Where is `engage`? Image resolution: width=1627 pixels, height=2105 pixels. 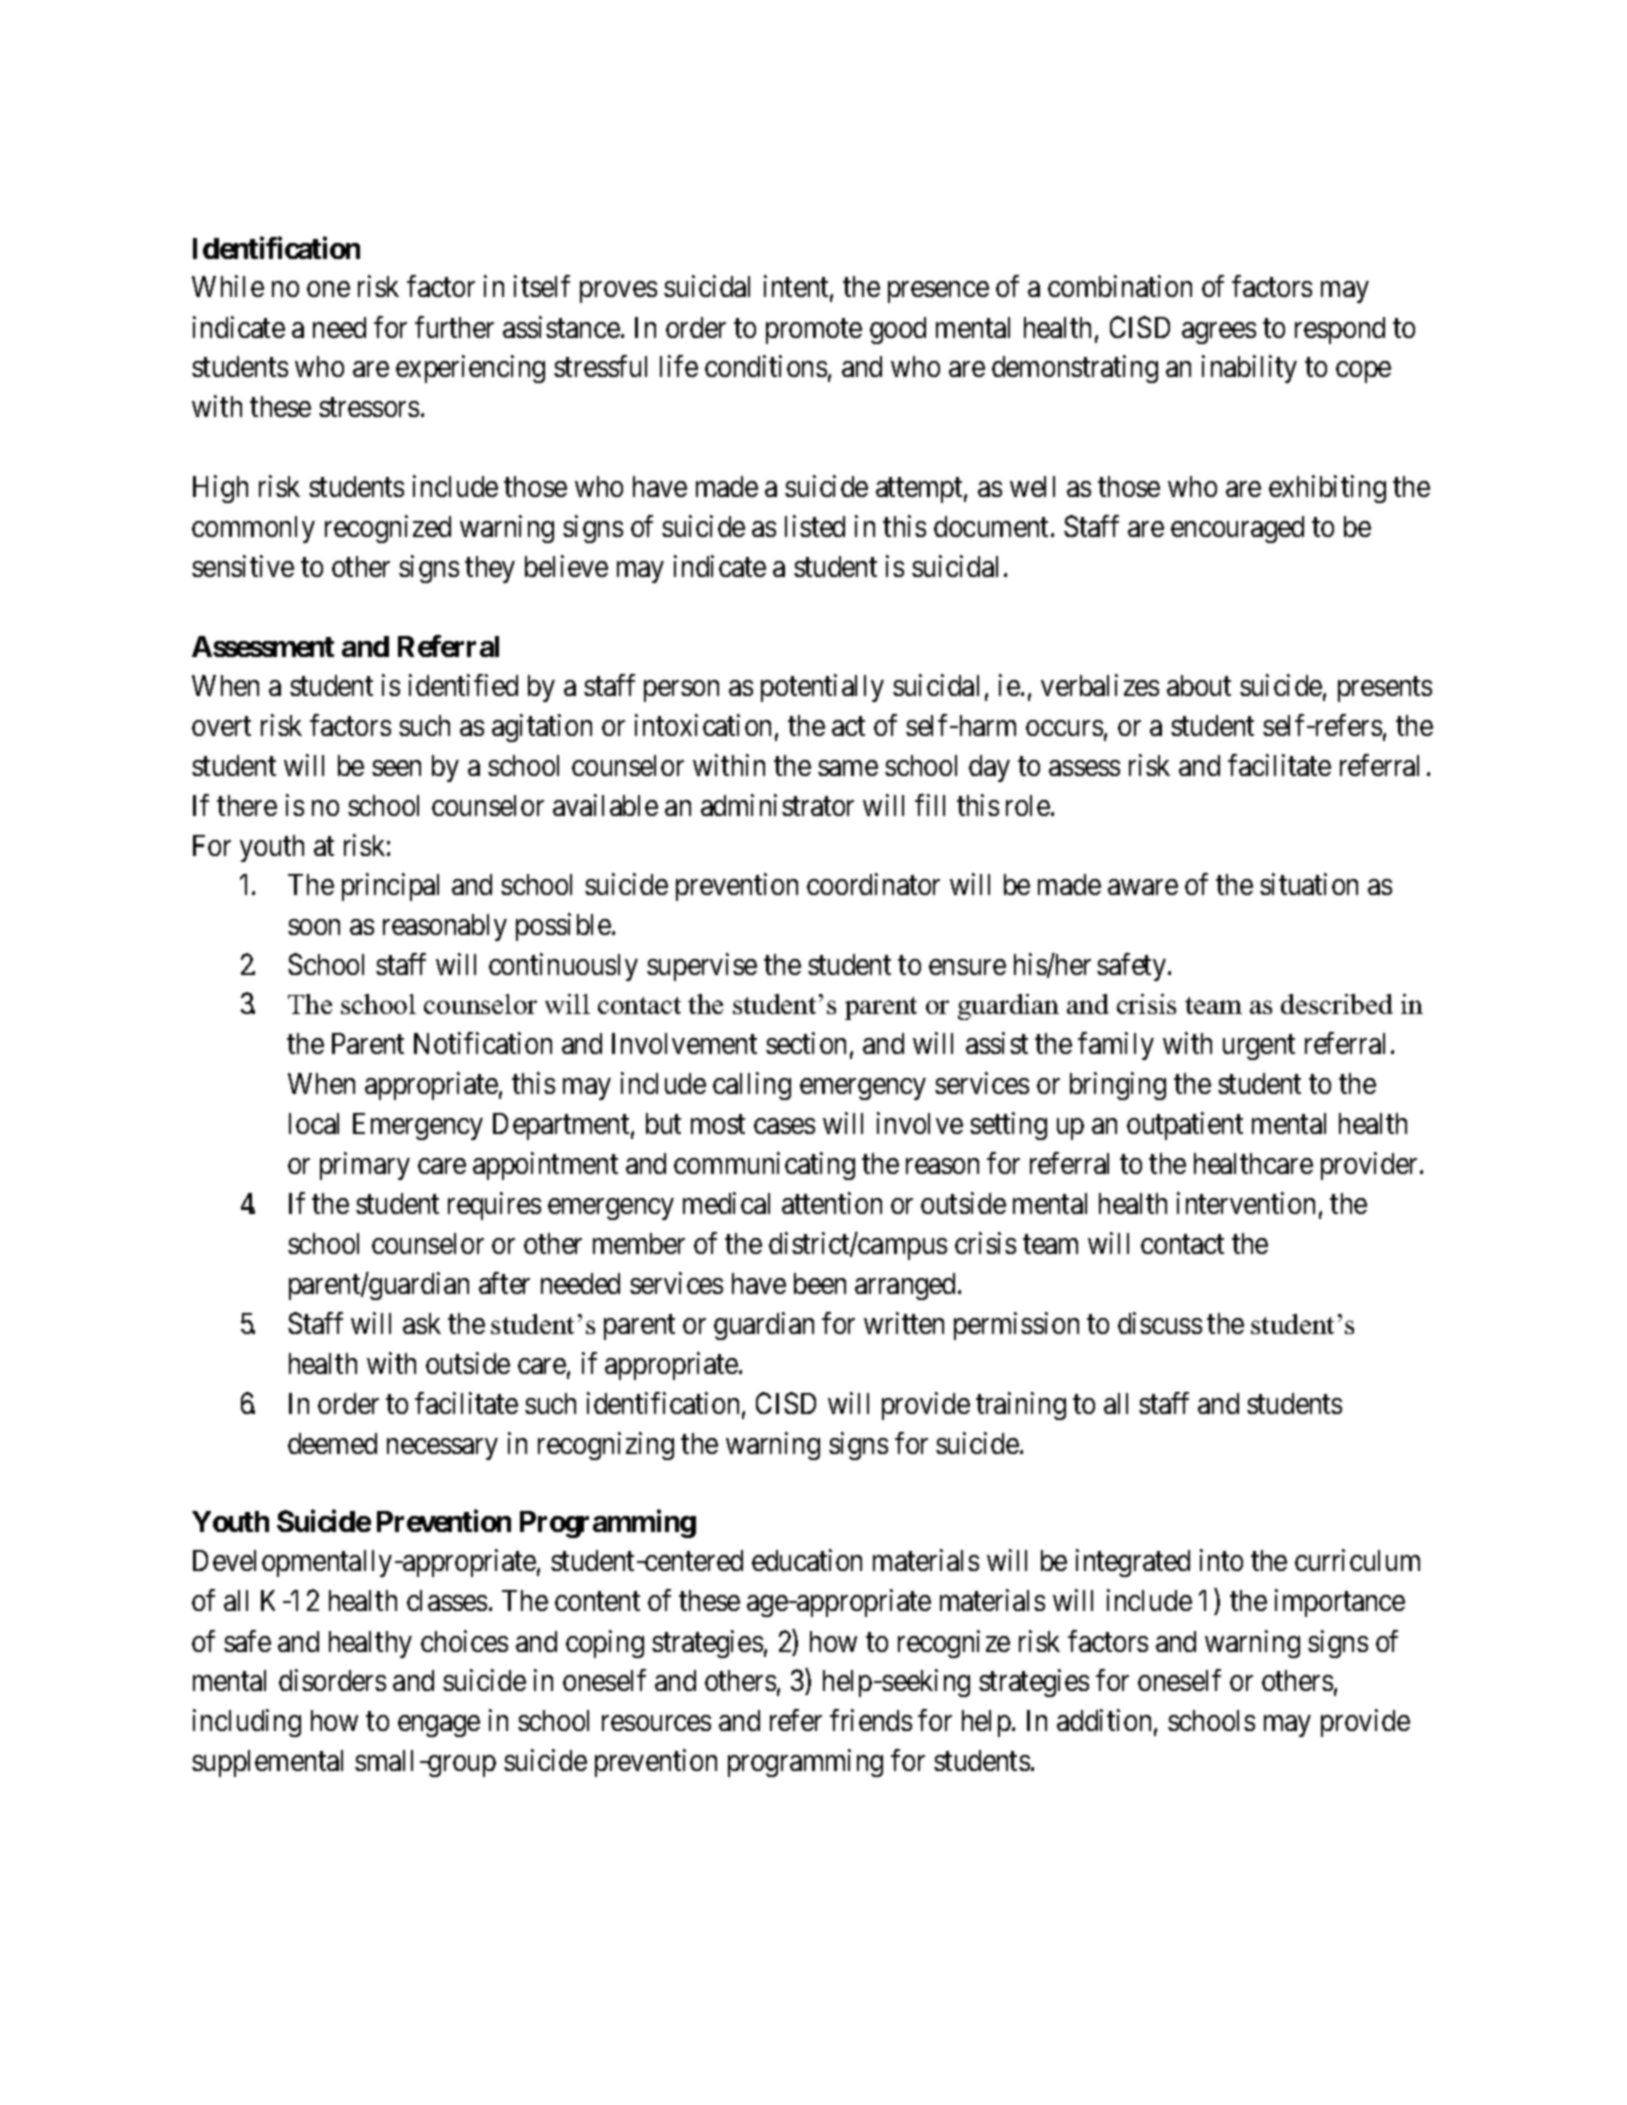
engage is located at coordinates (439, 1726).
